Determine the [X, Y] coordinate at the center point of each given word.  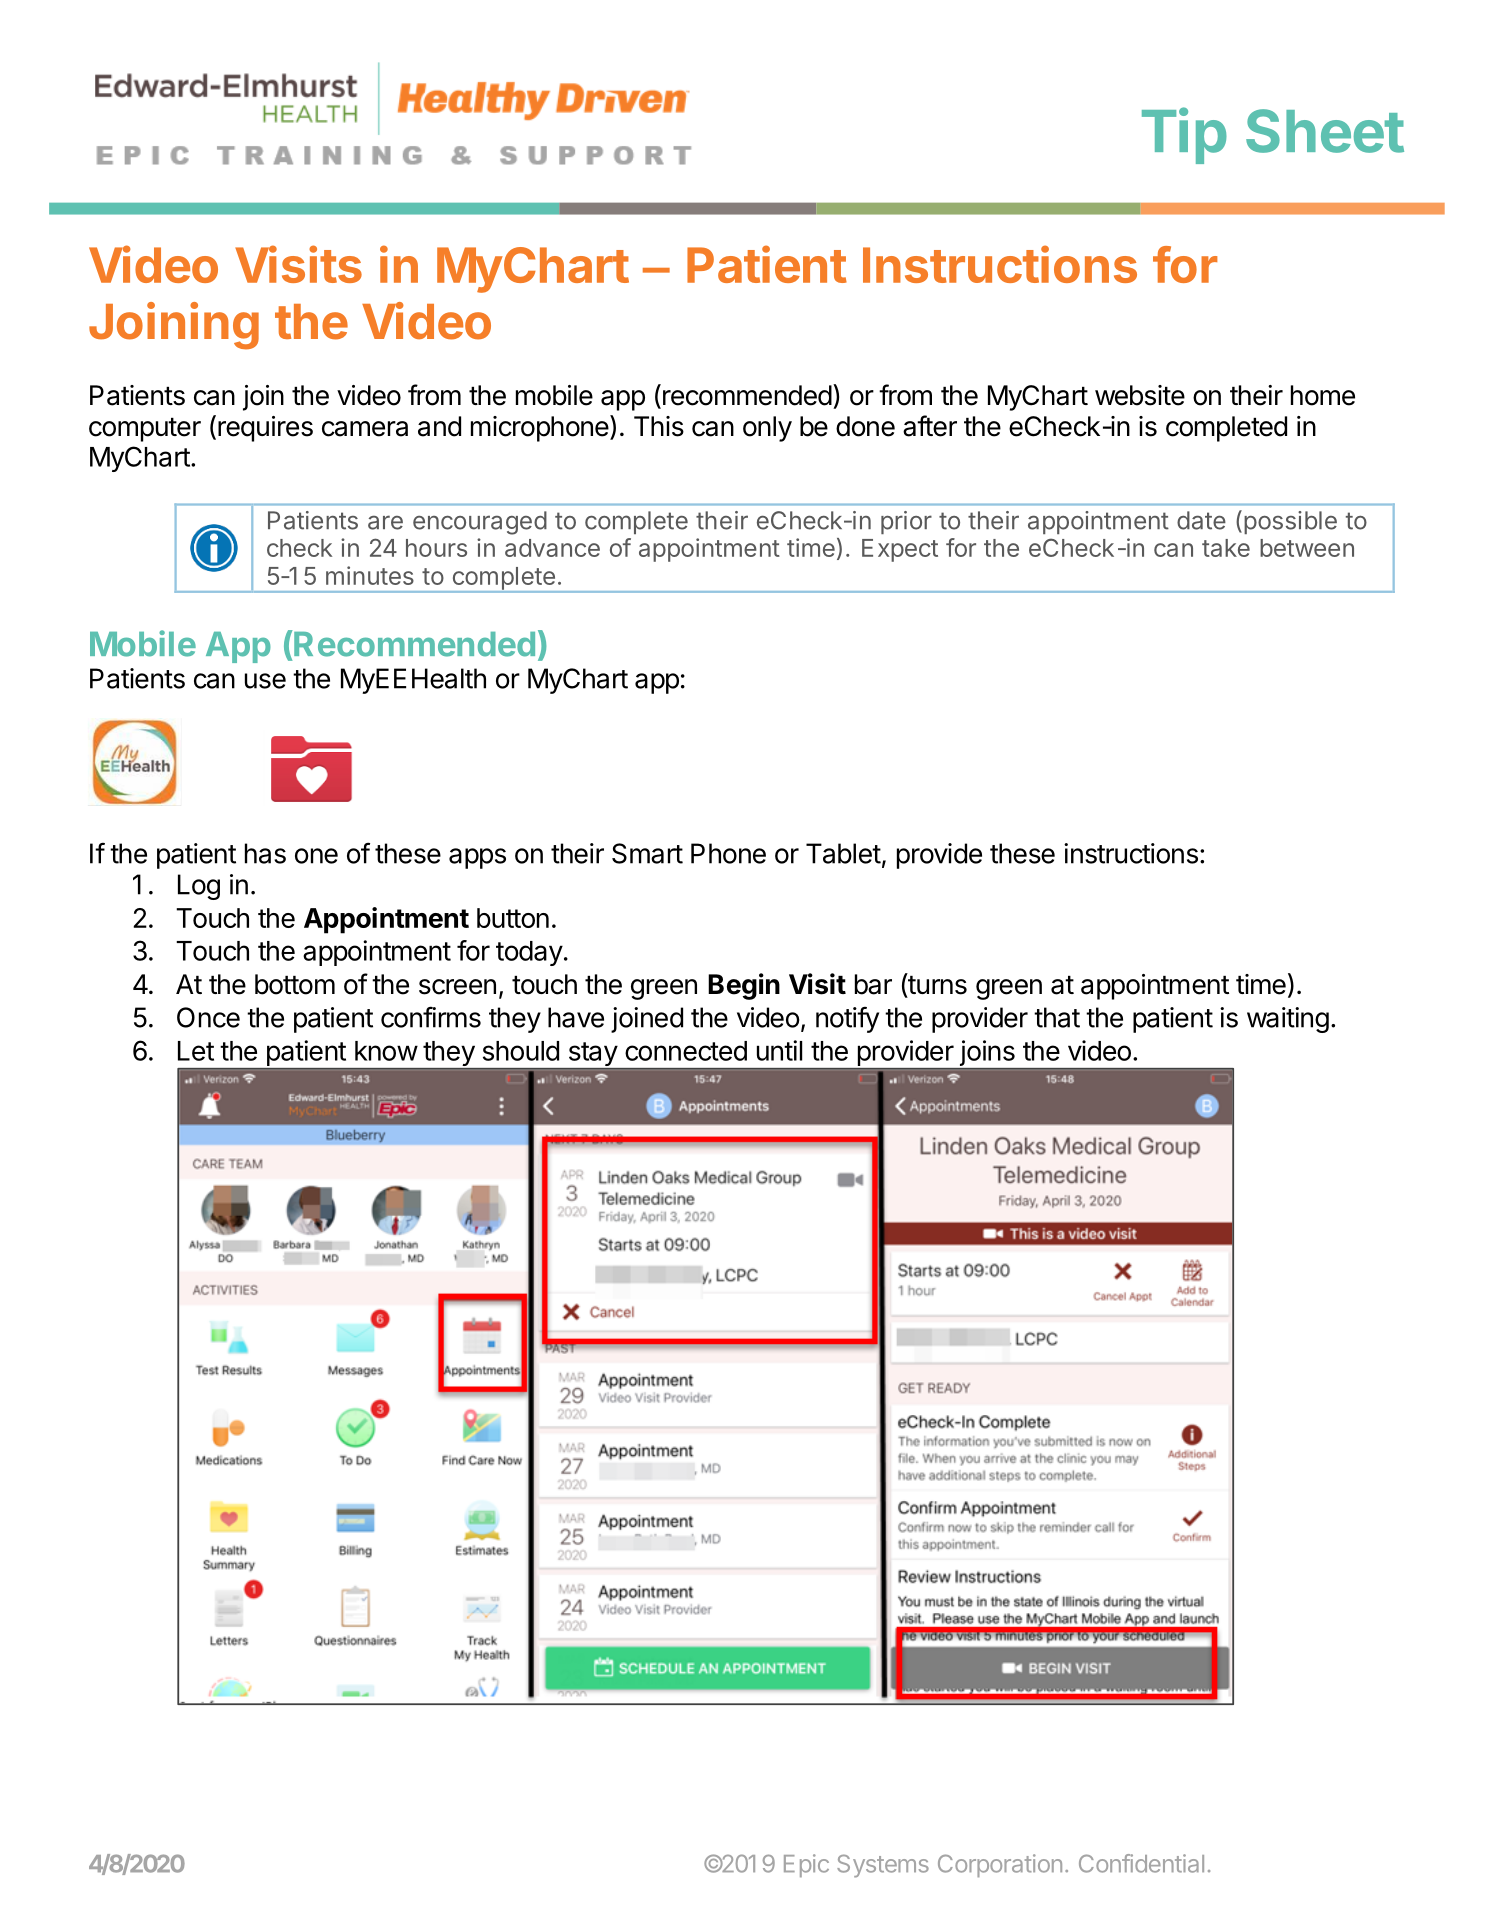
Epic [806, 1865]
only [767, 429]
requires [265, 429]
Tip [1184, 135]
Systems [883, 1866]
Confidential [1141, 1863]
